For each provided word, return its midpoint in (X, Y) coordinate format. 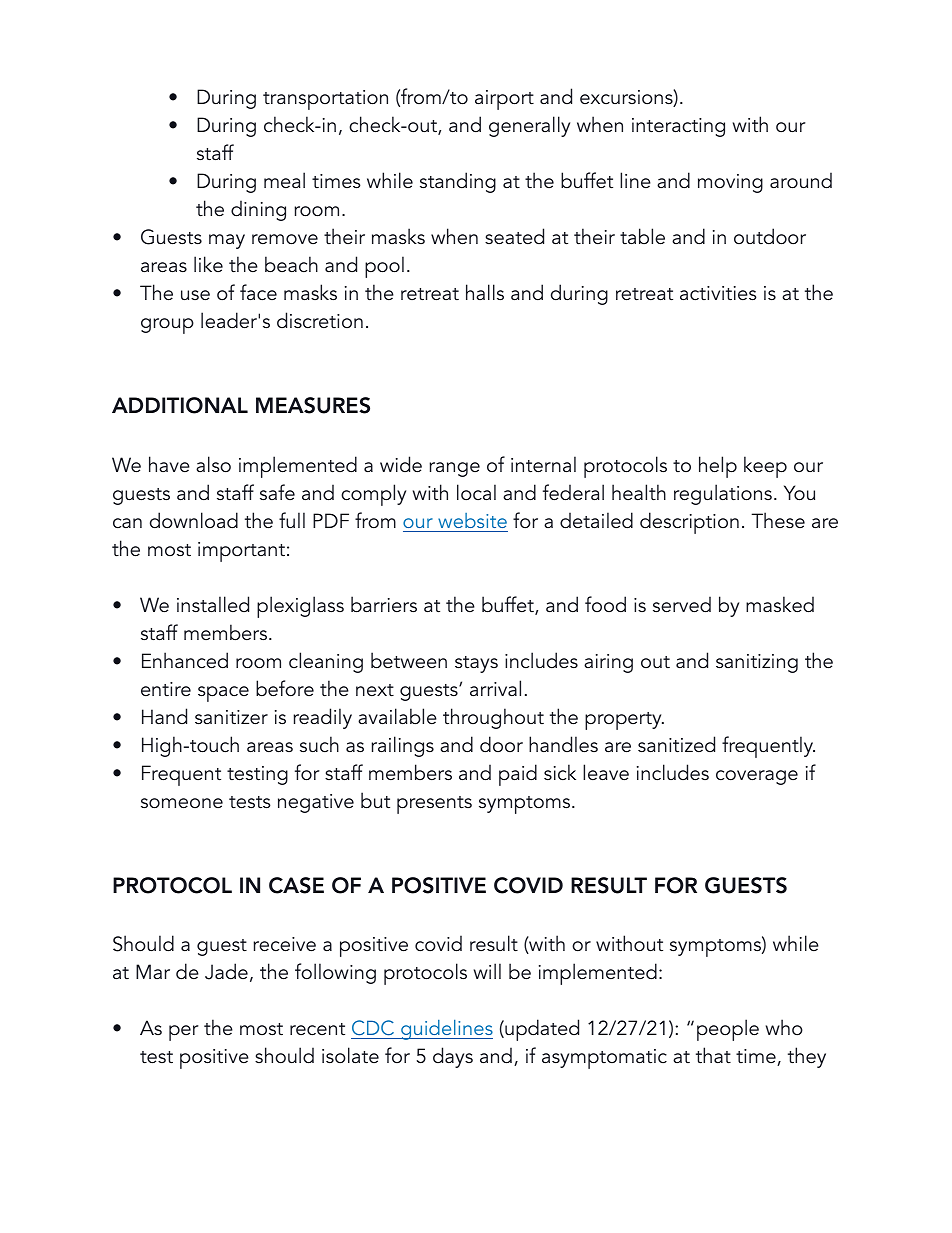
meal (284, 180)
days (453, 1057)
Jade (226, 971)
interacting (678, 127)
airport (504, 100)
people (728, 1030)
